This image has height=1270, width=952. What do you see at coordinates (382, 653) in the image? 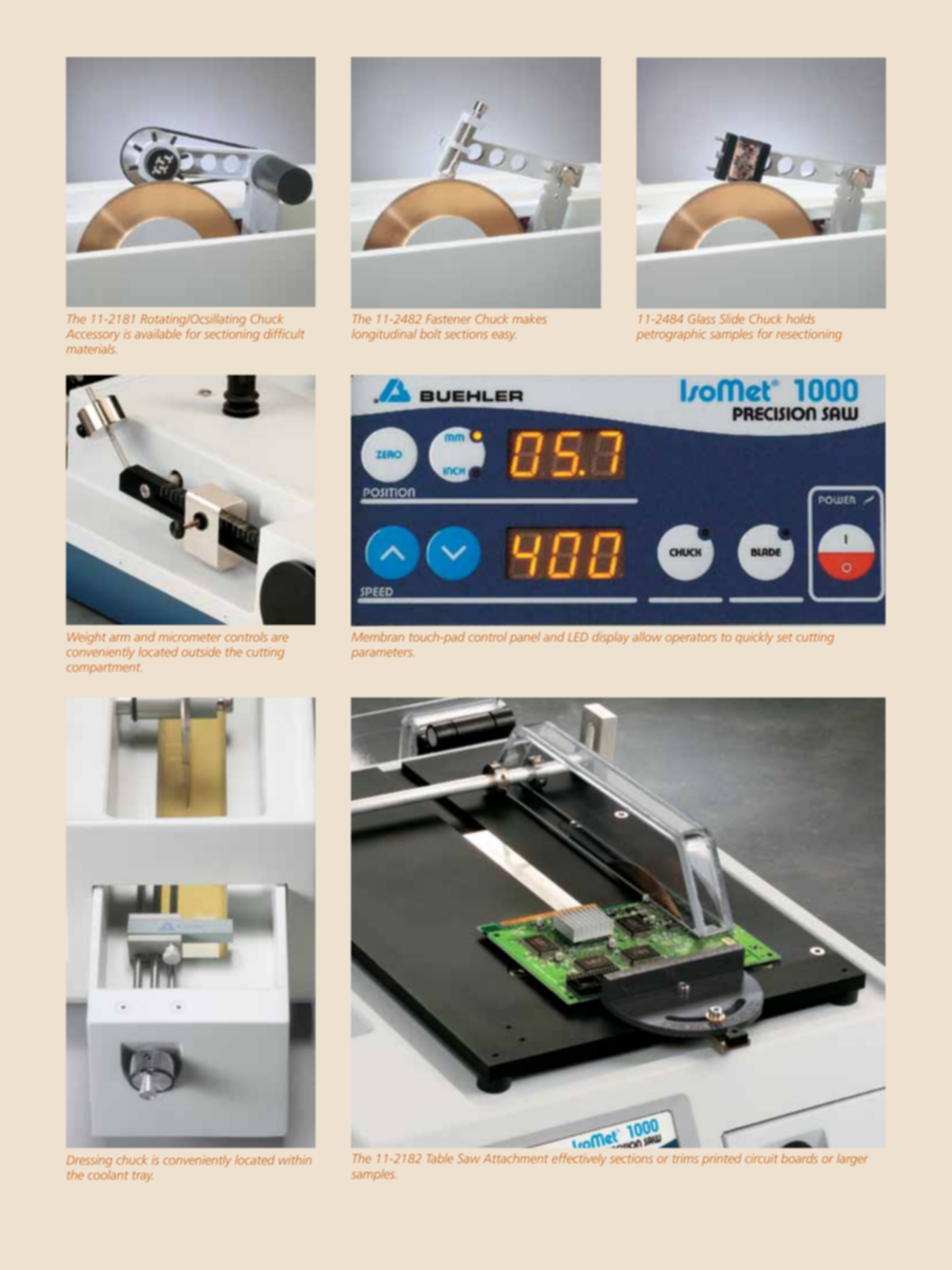
I see `parameters` at bounding box center [382, 653].
